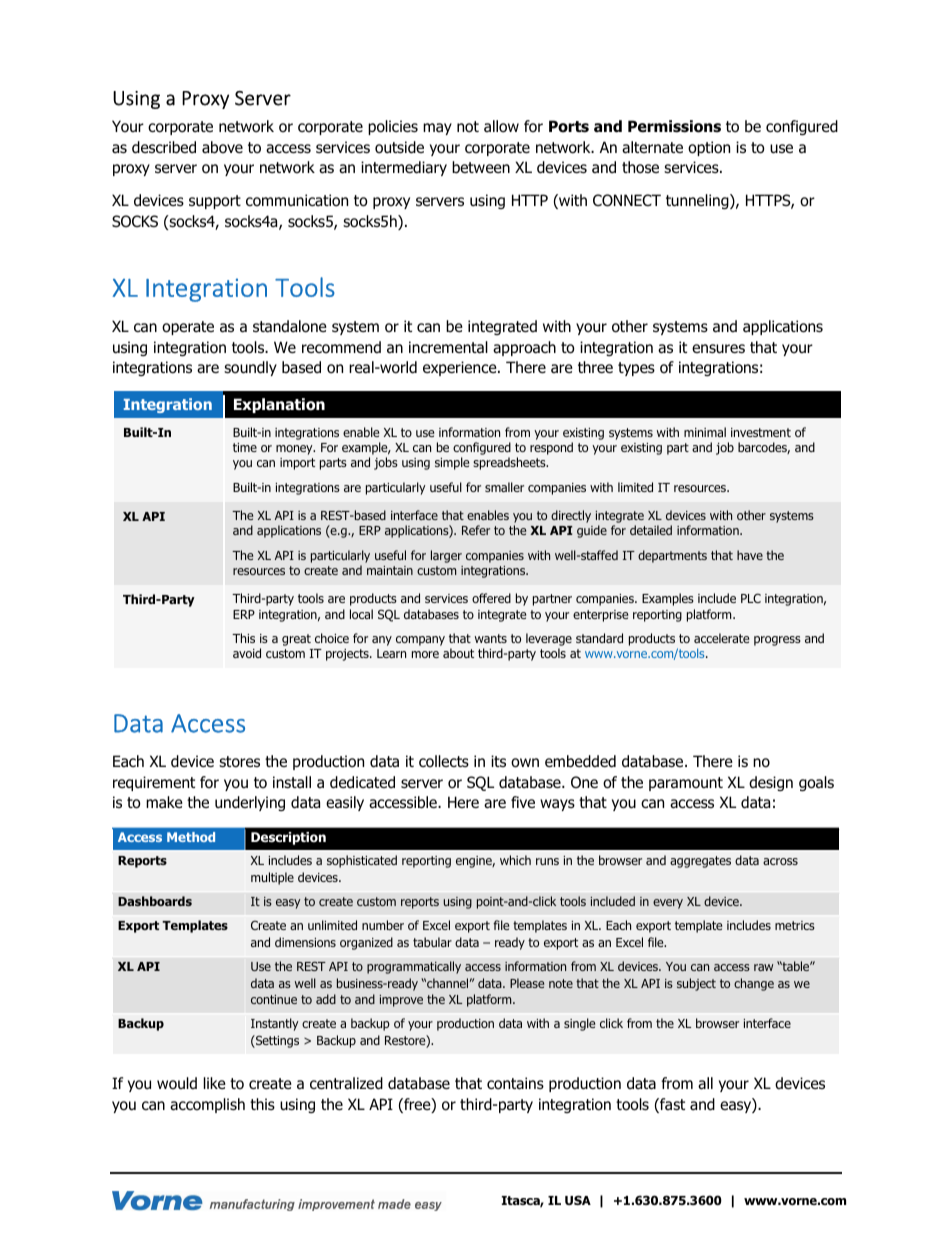 This document has width=952, height=1233. What do you see at coordinates (247, 653) in the document?
I see `avoid` at bounding box center [247, 653].
